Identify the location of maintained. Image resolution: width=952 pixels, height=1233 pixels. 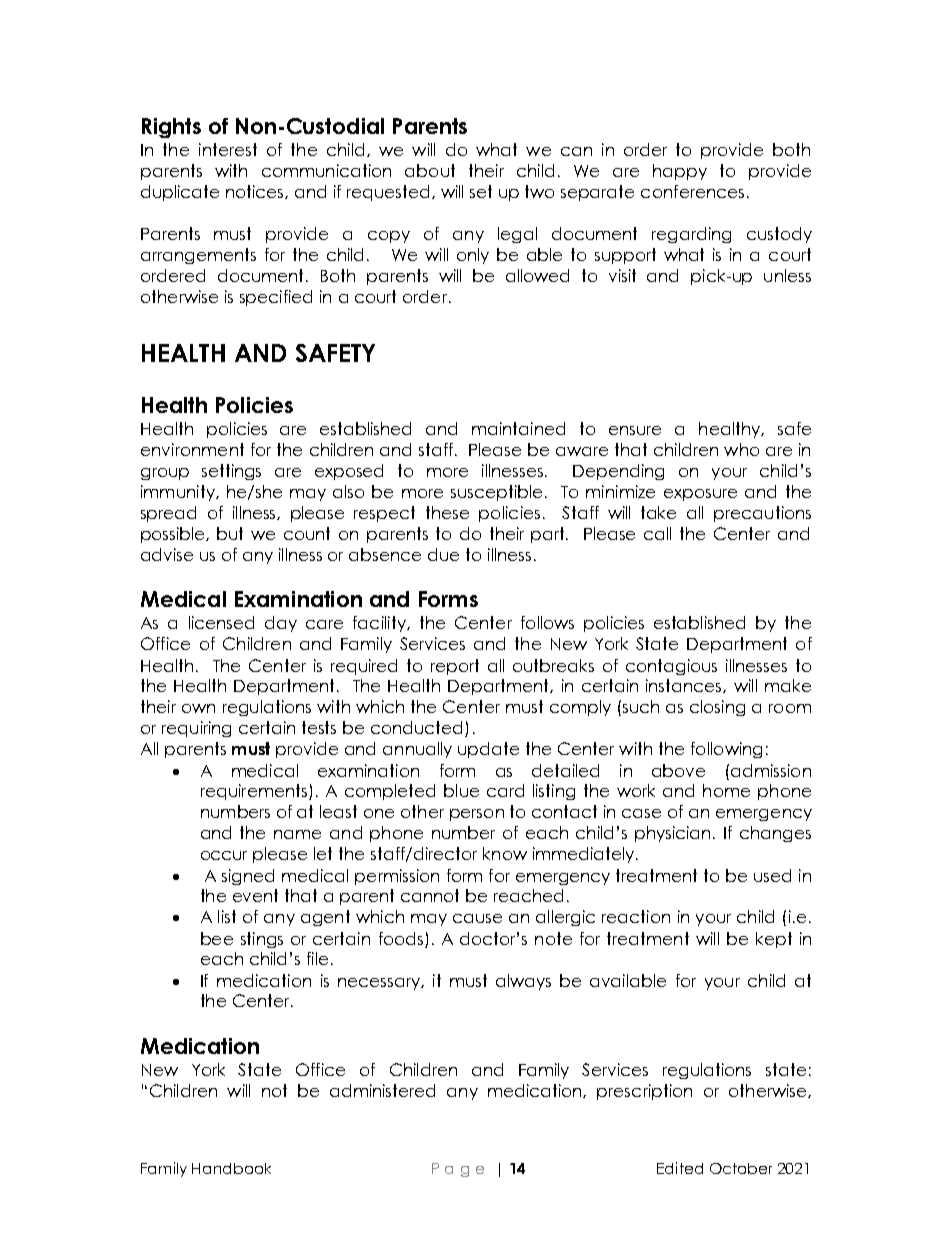
(518, 428).
